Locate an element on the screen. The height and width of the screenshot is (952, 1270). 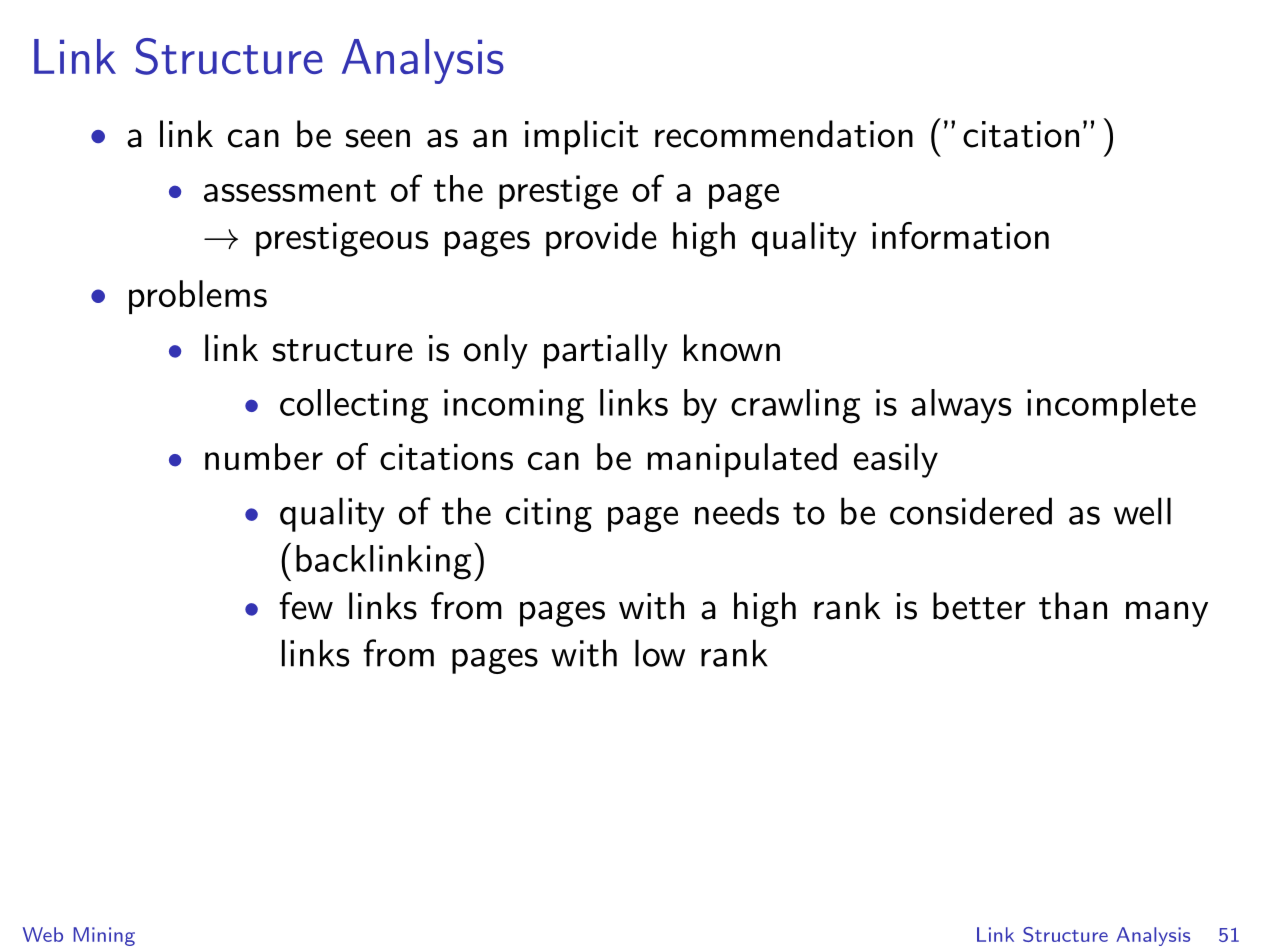
Web is located at coordinates (43, 934).
